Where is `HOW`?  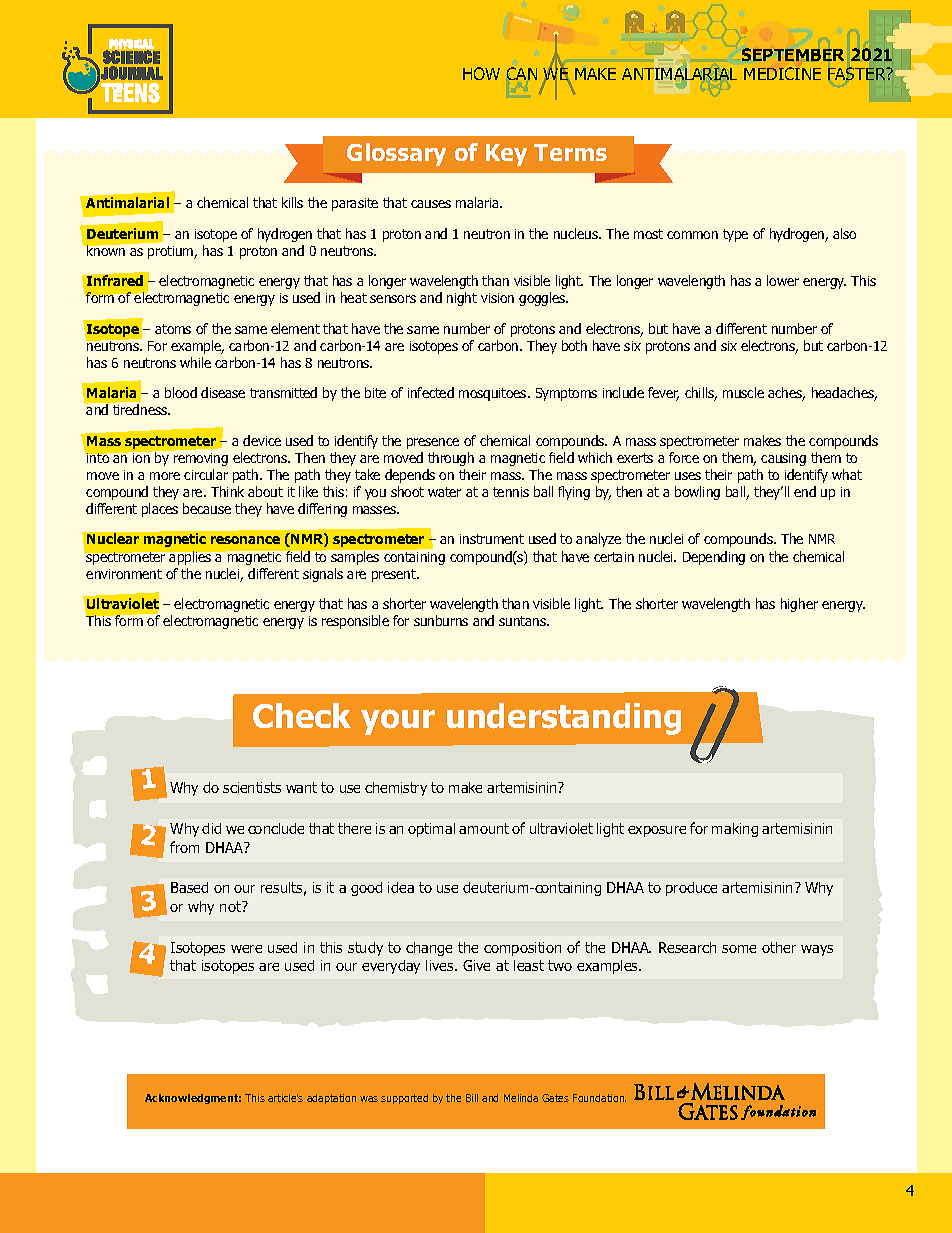 HOW is located at coordinates (481, 73).
